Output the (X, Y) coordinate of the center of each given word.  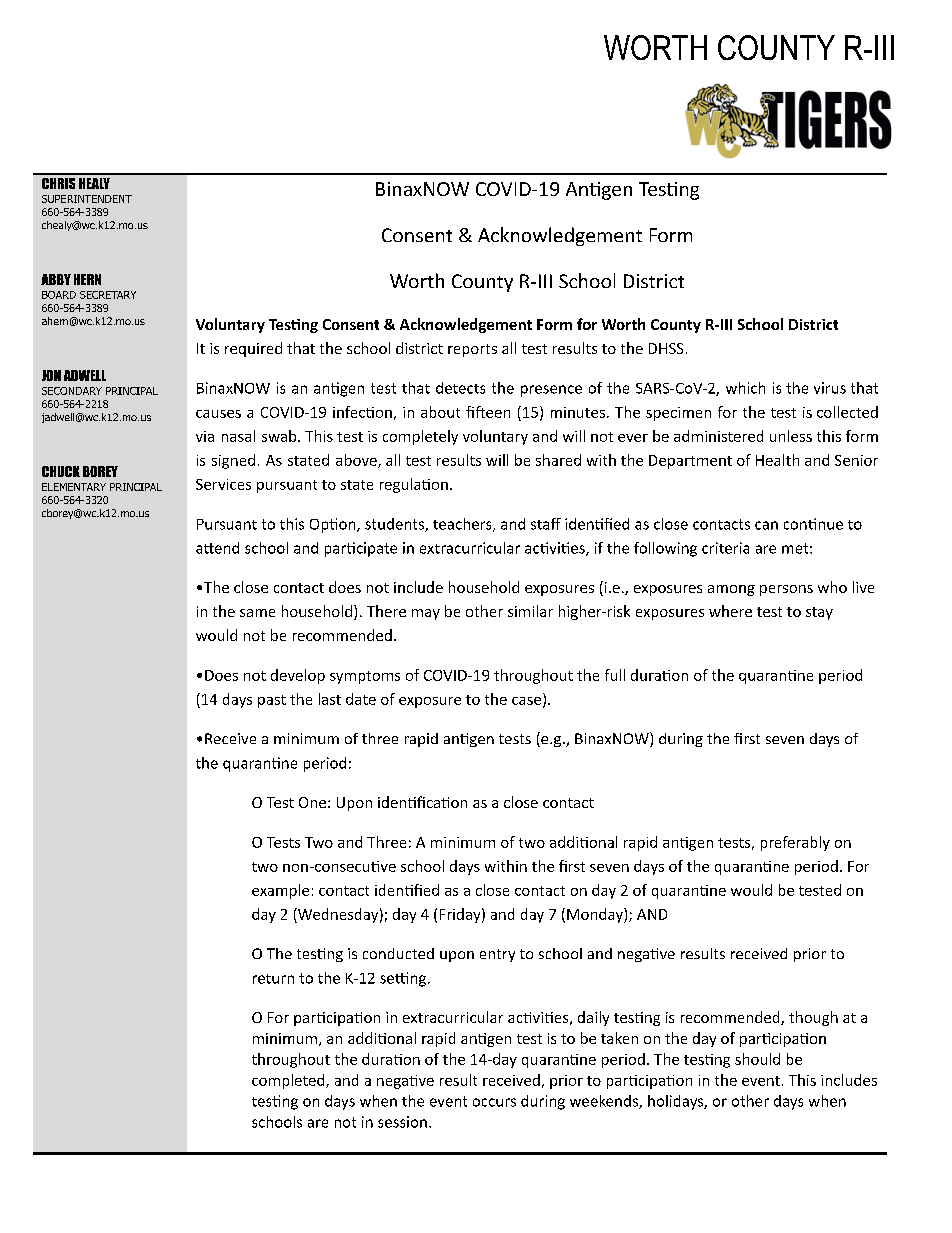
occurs (494, 1102)
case (528, 702)
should (757, 1059)
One (312, 802)
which (745, 388)
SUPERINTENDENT (87, 199)
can (766, 525)
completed (289, 1081)
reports (472, 350)
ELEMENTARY (74, 487)
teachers (463, 525)
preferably (795, 843)
